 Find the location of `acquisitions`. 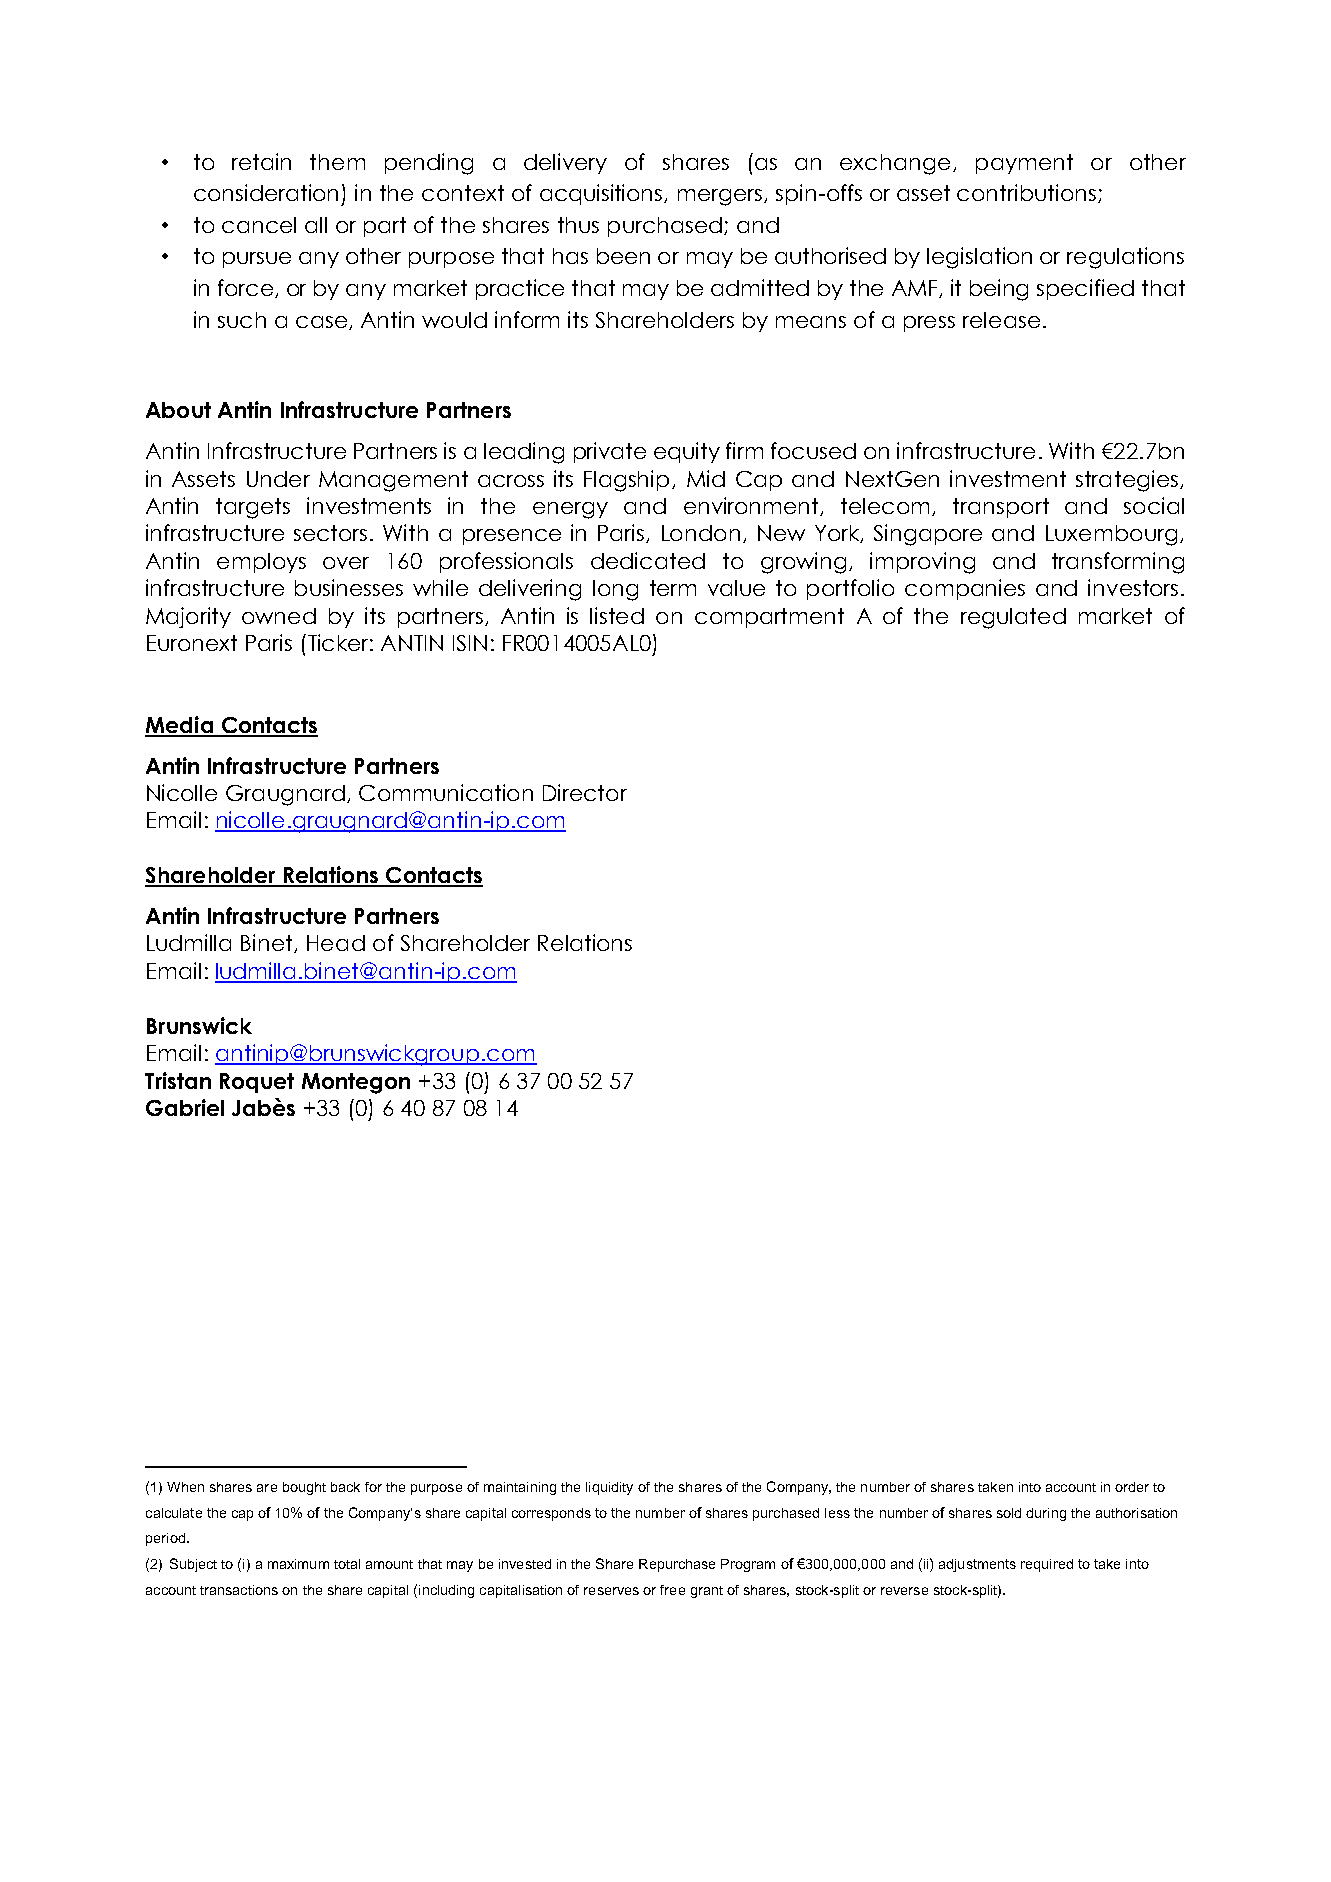

acquisitions is located at coordinates (602, 194).
